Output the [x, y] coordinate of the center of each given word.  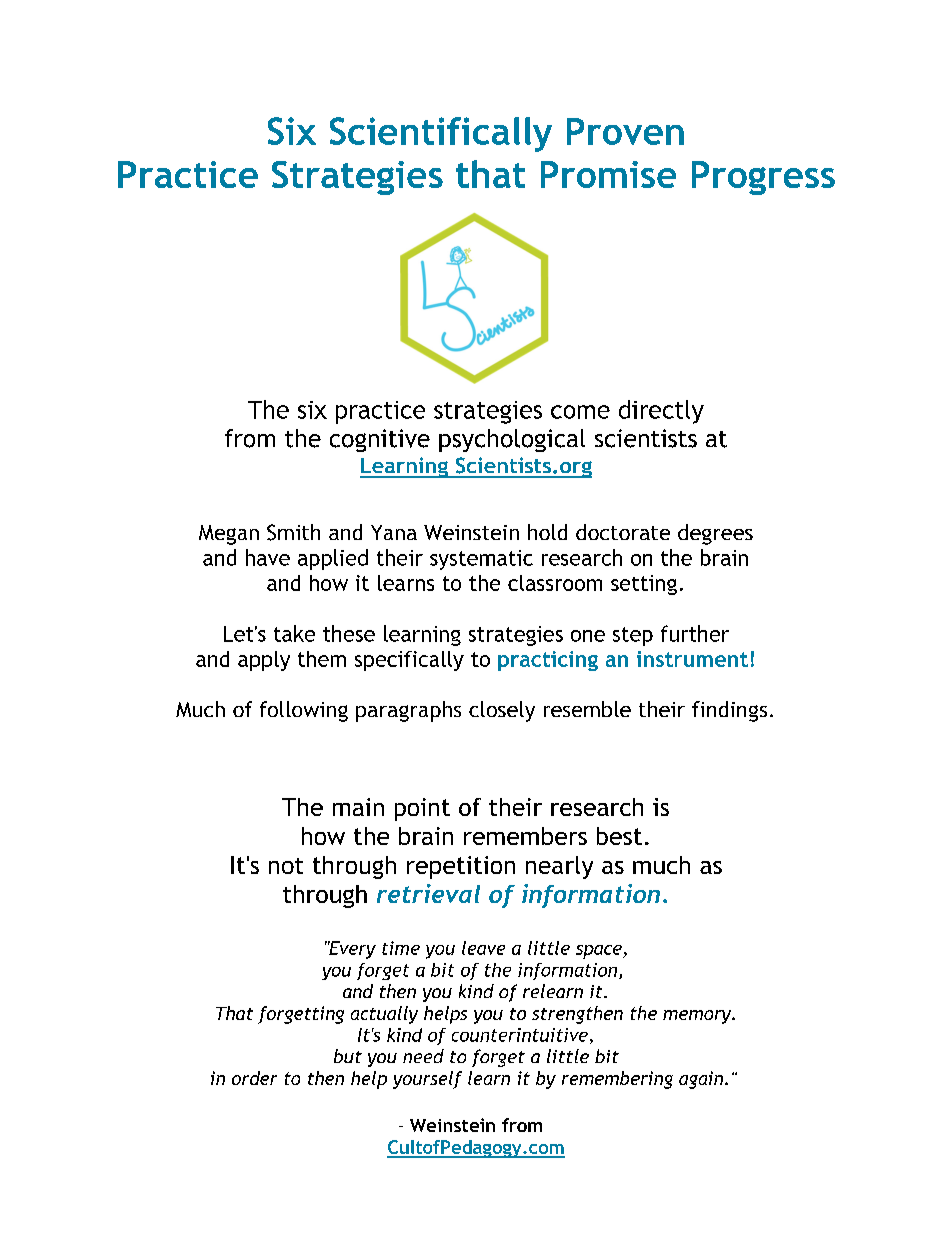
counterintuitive [520, 1035]
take [294, 633]
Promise [608, 174]
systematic [481, 560]
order [254, 1078]
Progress [763, 178]
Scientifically [441, 134]
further [695, 633]
